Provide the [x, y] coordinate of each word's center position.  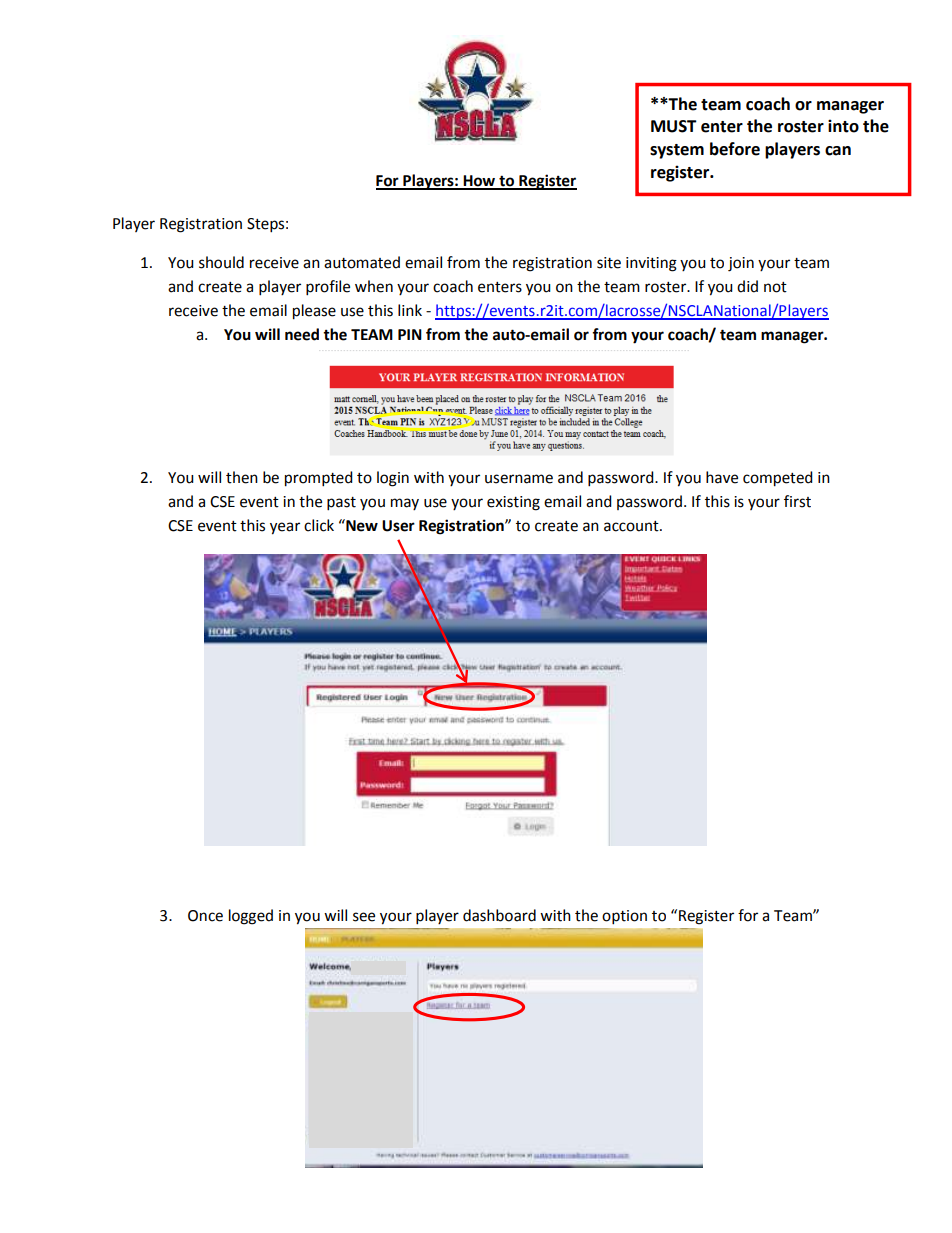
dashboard [499, 915]
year [285, 528]
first [797, 501]
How [480, 182]
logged [251, 917]
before [735, 149]
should [221, 262]
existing [513, 503]
